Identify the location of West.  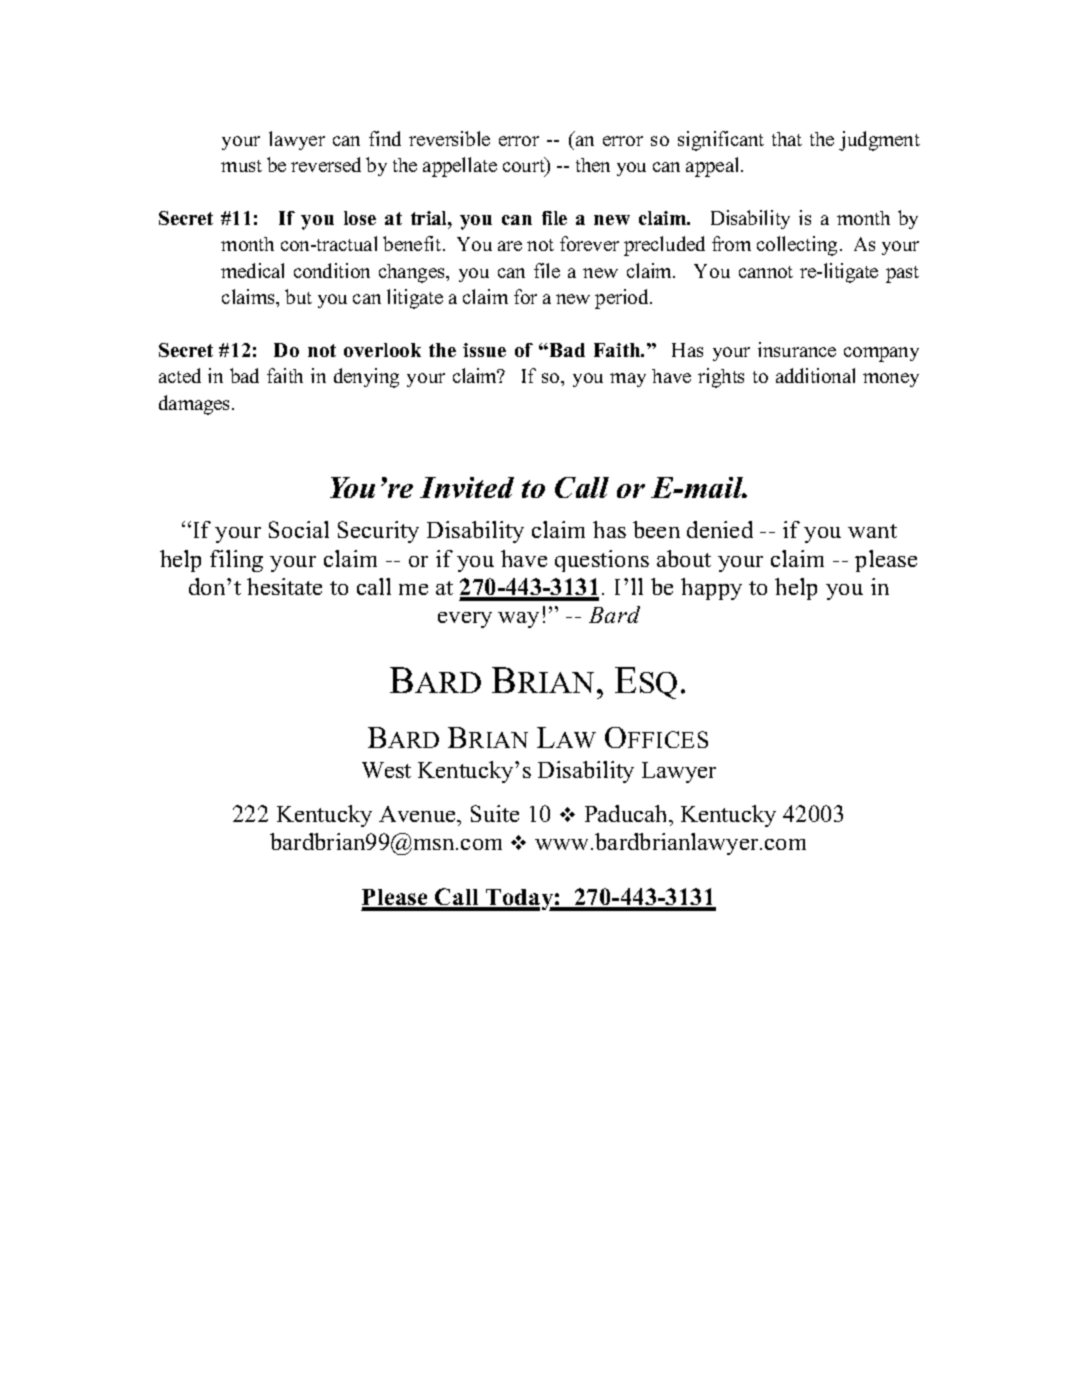
(386, 770).
